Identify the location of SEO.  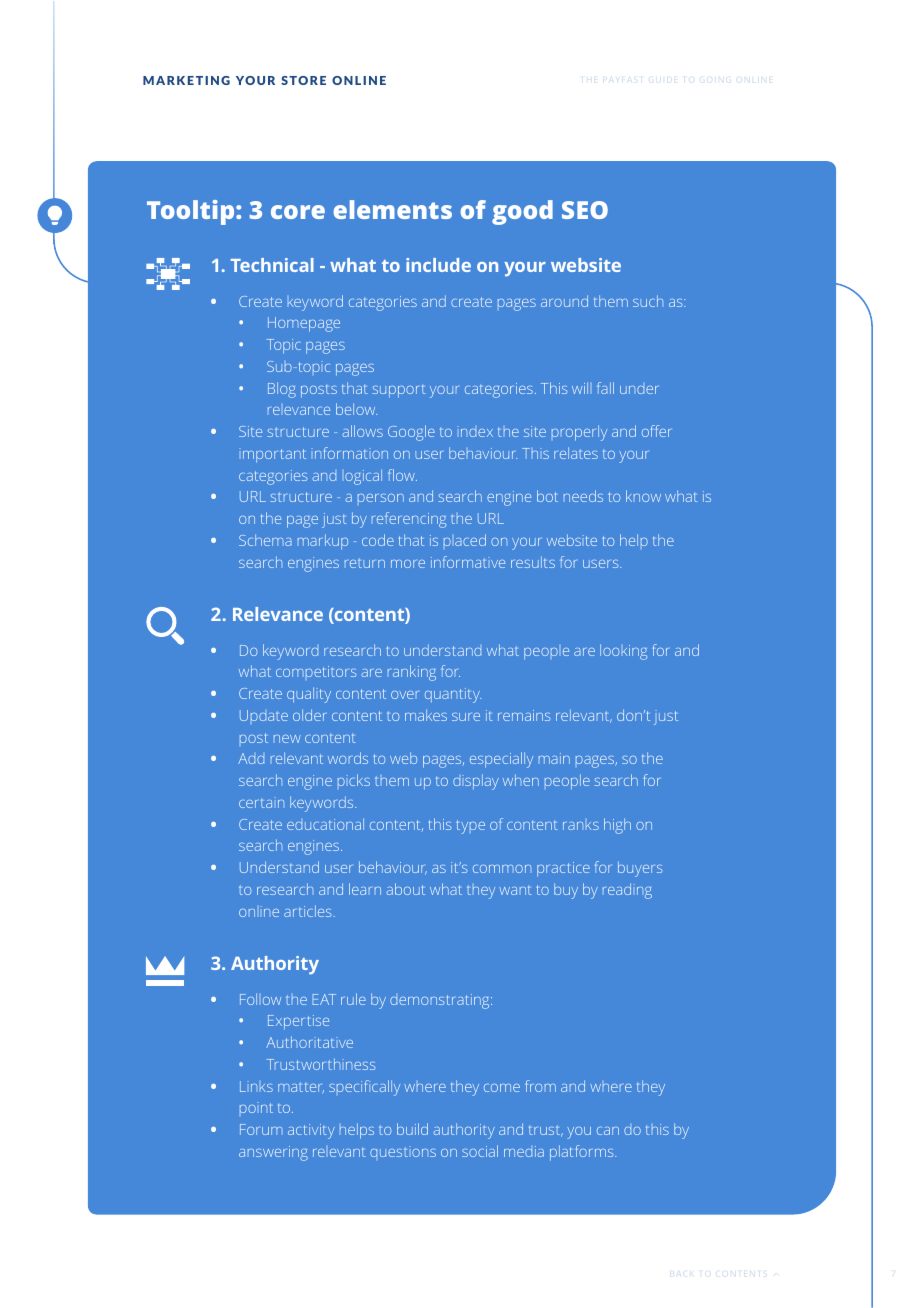
(585, 210).
